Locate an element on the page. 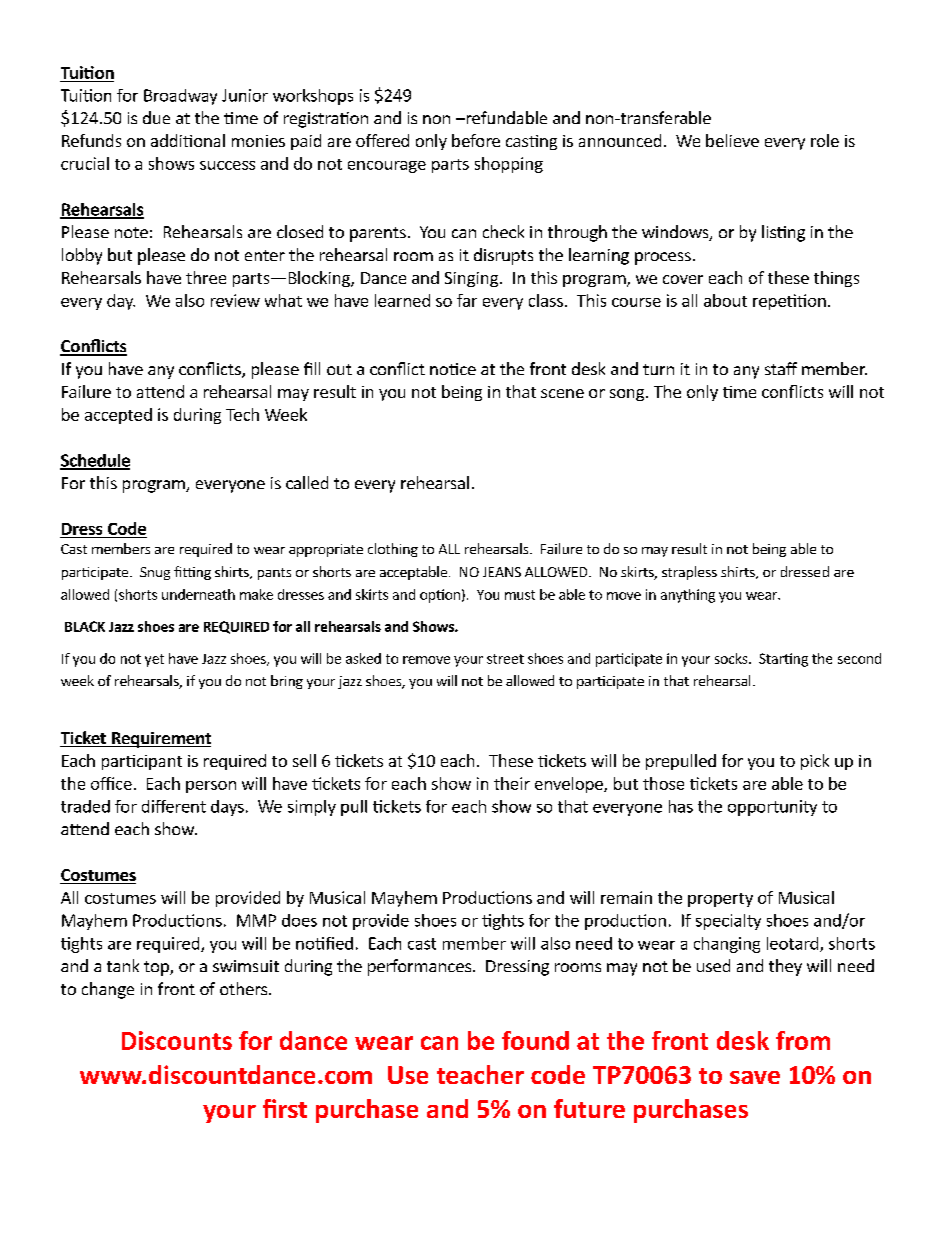 This document has height=1233, width=952. anything is located at coordinates (688, 596).
